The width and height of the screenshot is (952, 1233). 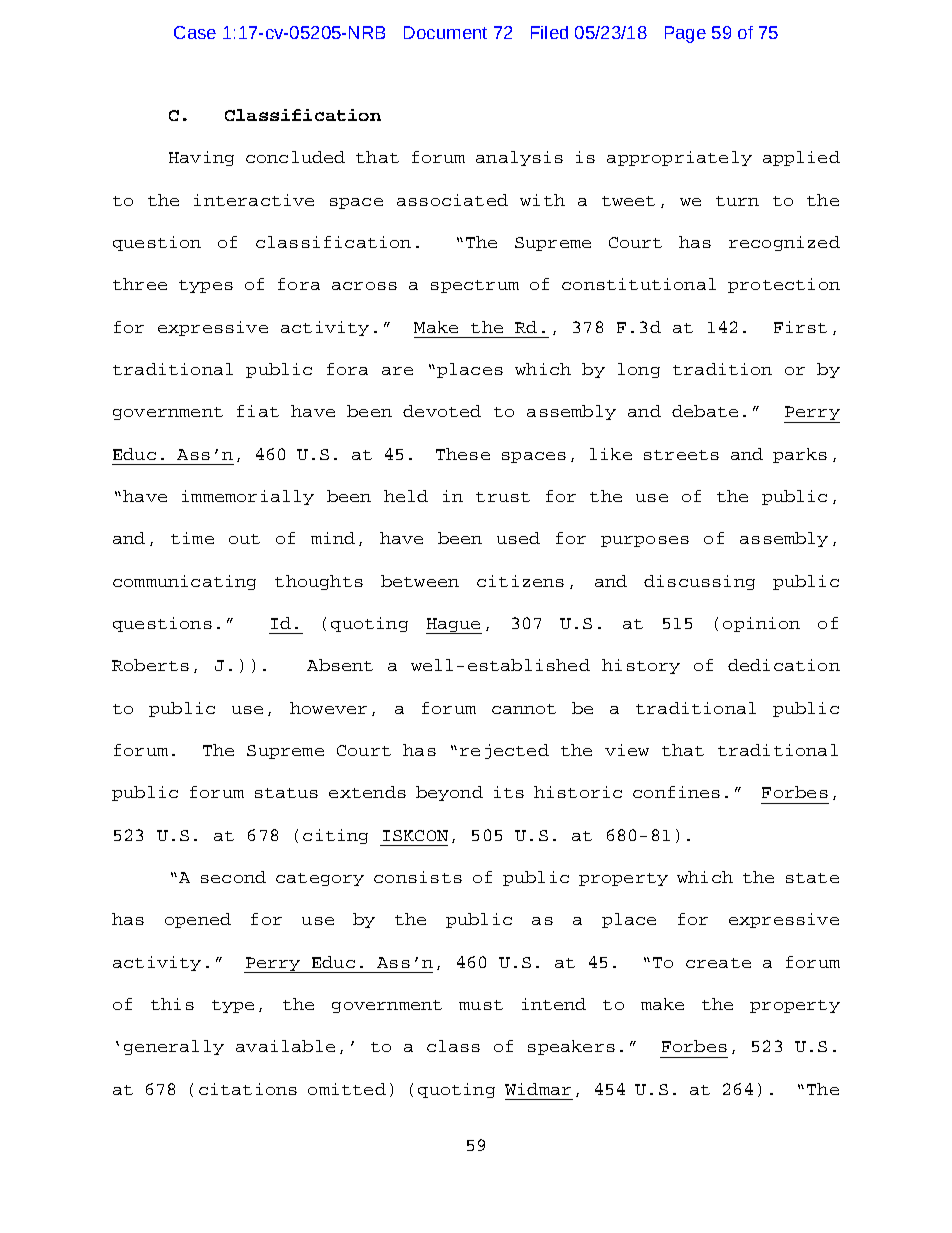 What do you see at coordinates (286, 793) in the screenshot?
I see `status` at bounding box center [286, 793].
